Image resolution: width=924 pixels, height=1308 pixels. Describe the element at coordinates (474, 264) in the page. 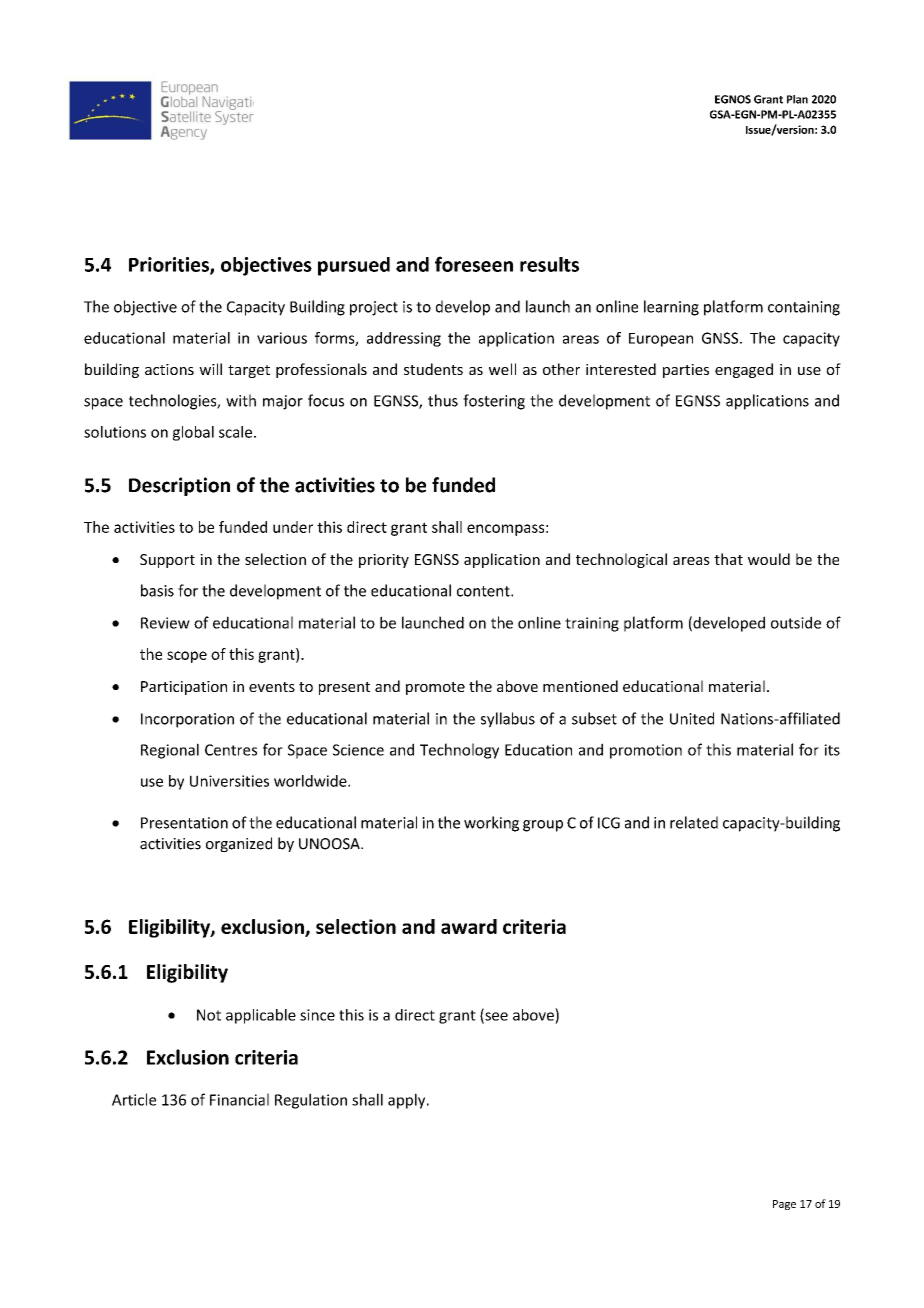

I see `foreseen` at that location.
